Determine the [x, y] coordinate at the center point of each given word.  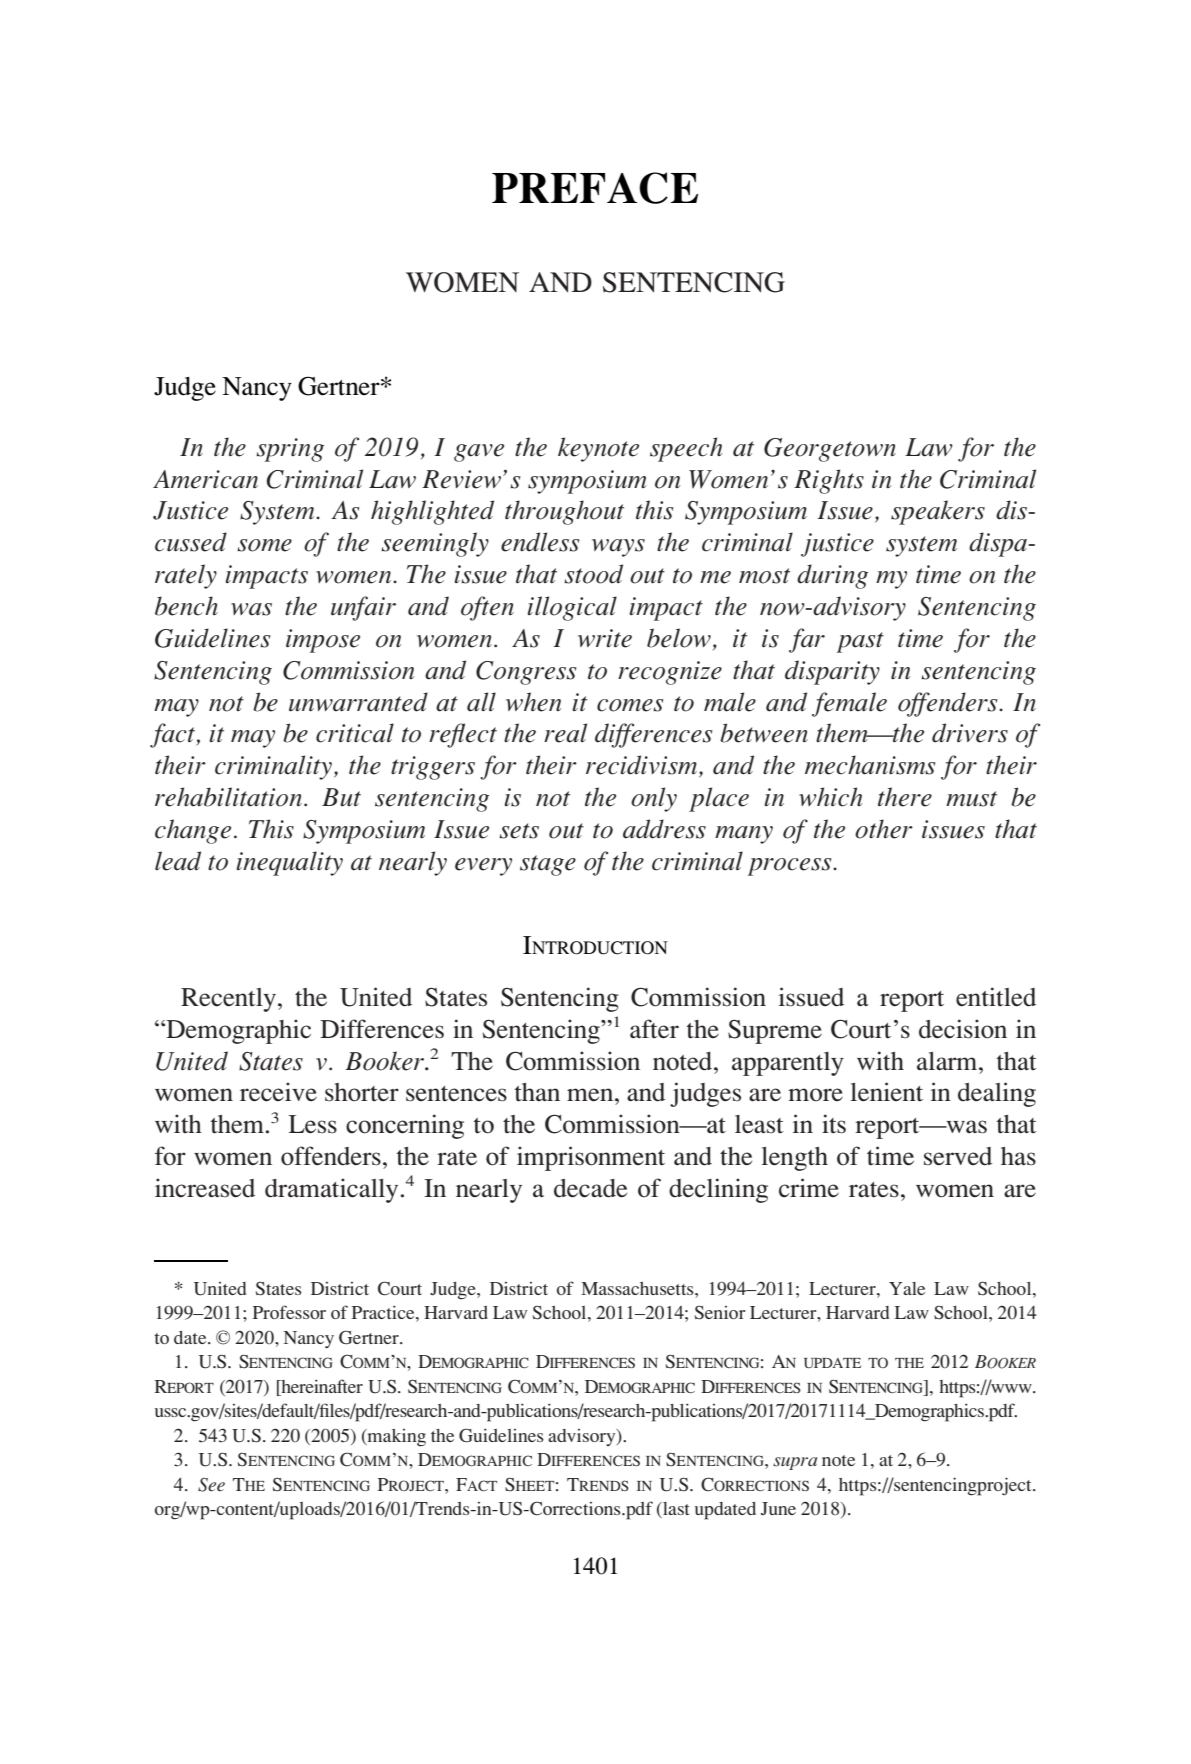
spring [290, 450]
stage [548, 865]
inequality [289, 863]
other [884, 829]
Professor [289, 1312]
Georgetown [830, 450]
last [675, 1510]
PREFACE [595, 188]
